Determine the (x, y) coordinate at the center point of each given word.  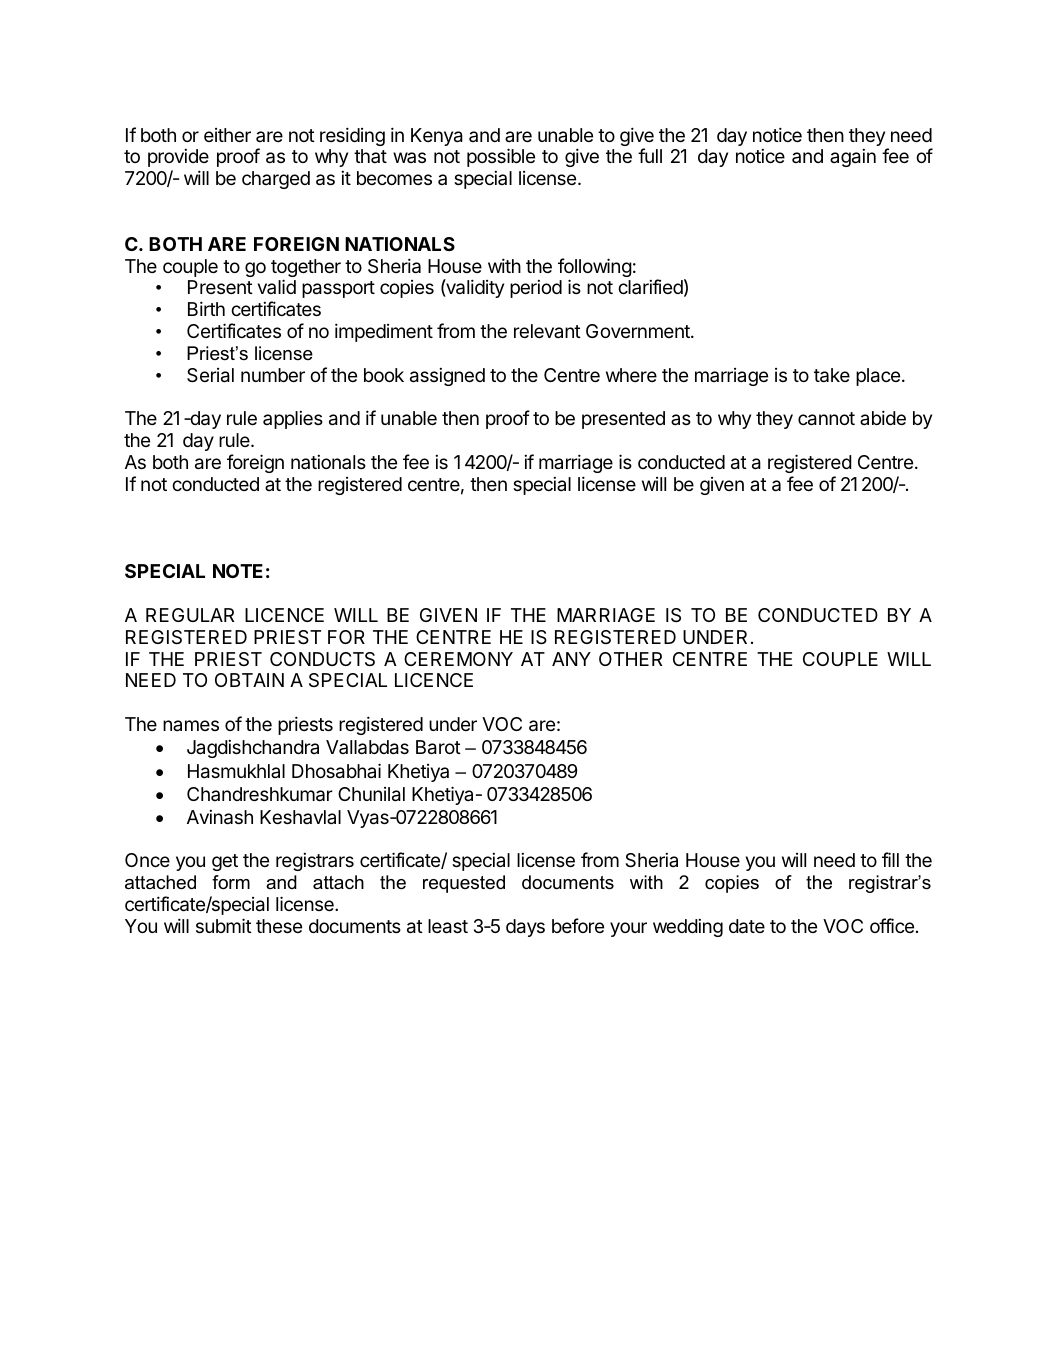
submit (224, 925)
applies (293, 420)
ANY (571, 659)
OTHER (630, 659)
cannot (826, 419)
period (536, 289)
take (832, 375)
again (853, 158)
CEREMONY (458, 659)
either (227, 135)
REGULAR (190, 615)
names (191, 725)
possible (501, 157)
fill (890, 859)
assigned (447, 377)
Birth (206, 308)
